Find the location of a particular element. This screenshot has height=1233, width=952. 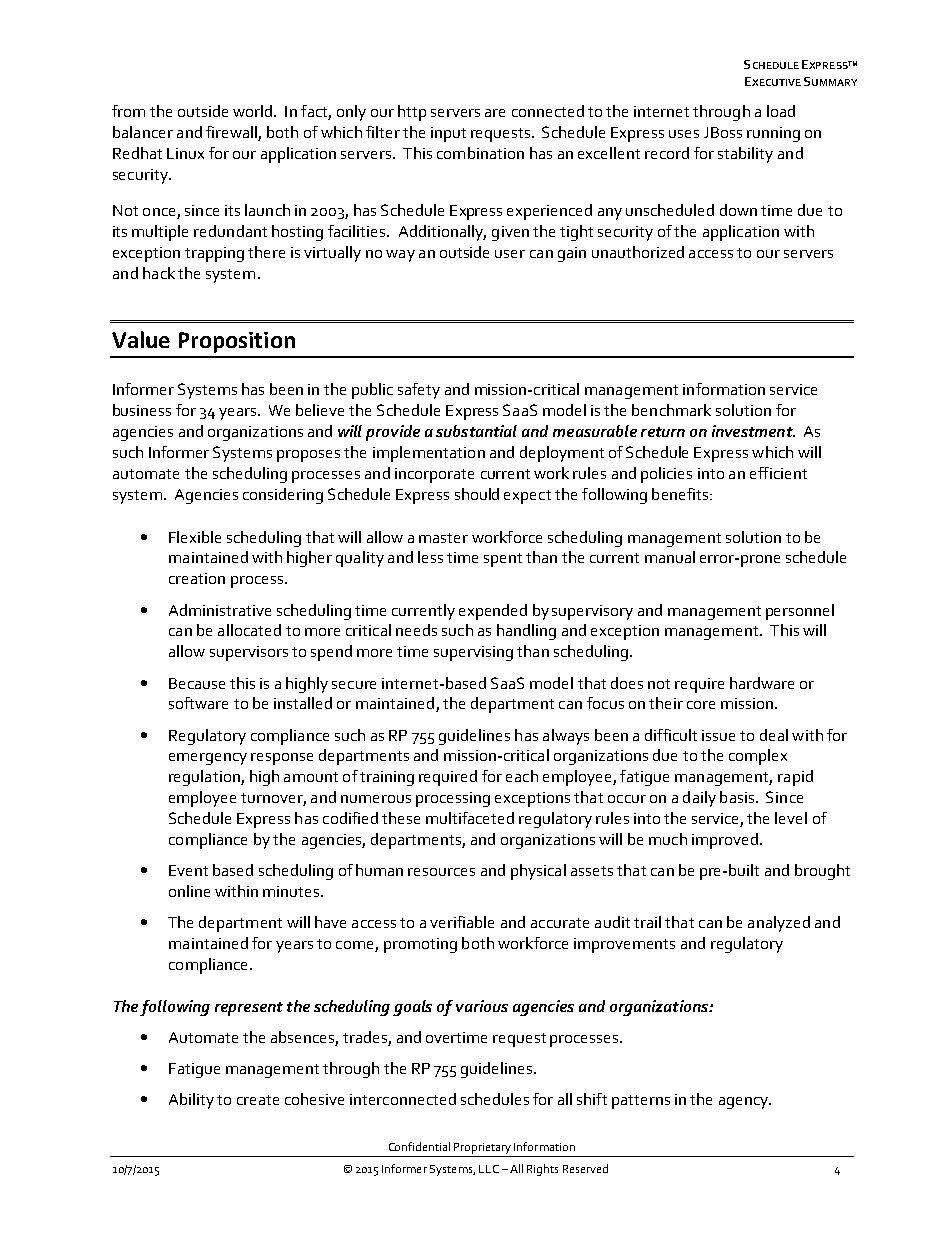

analyzed is located at coordinates (779, 924).
